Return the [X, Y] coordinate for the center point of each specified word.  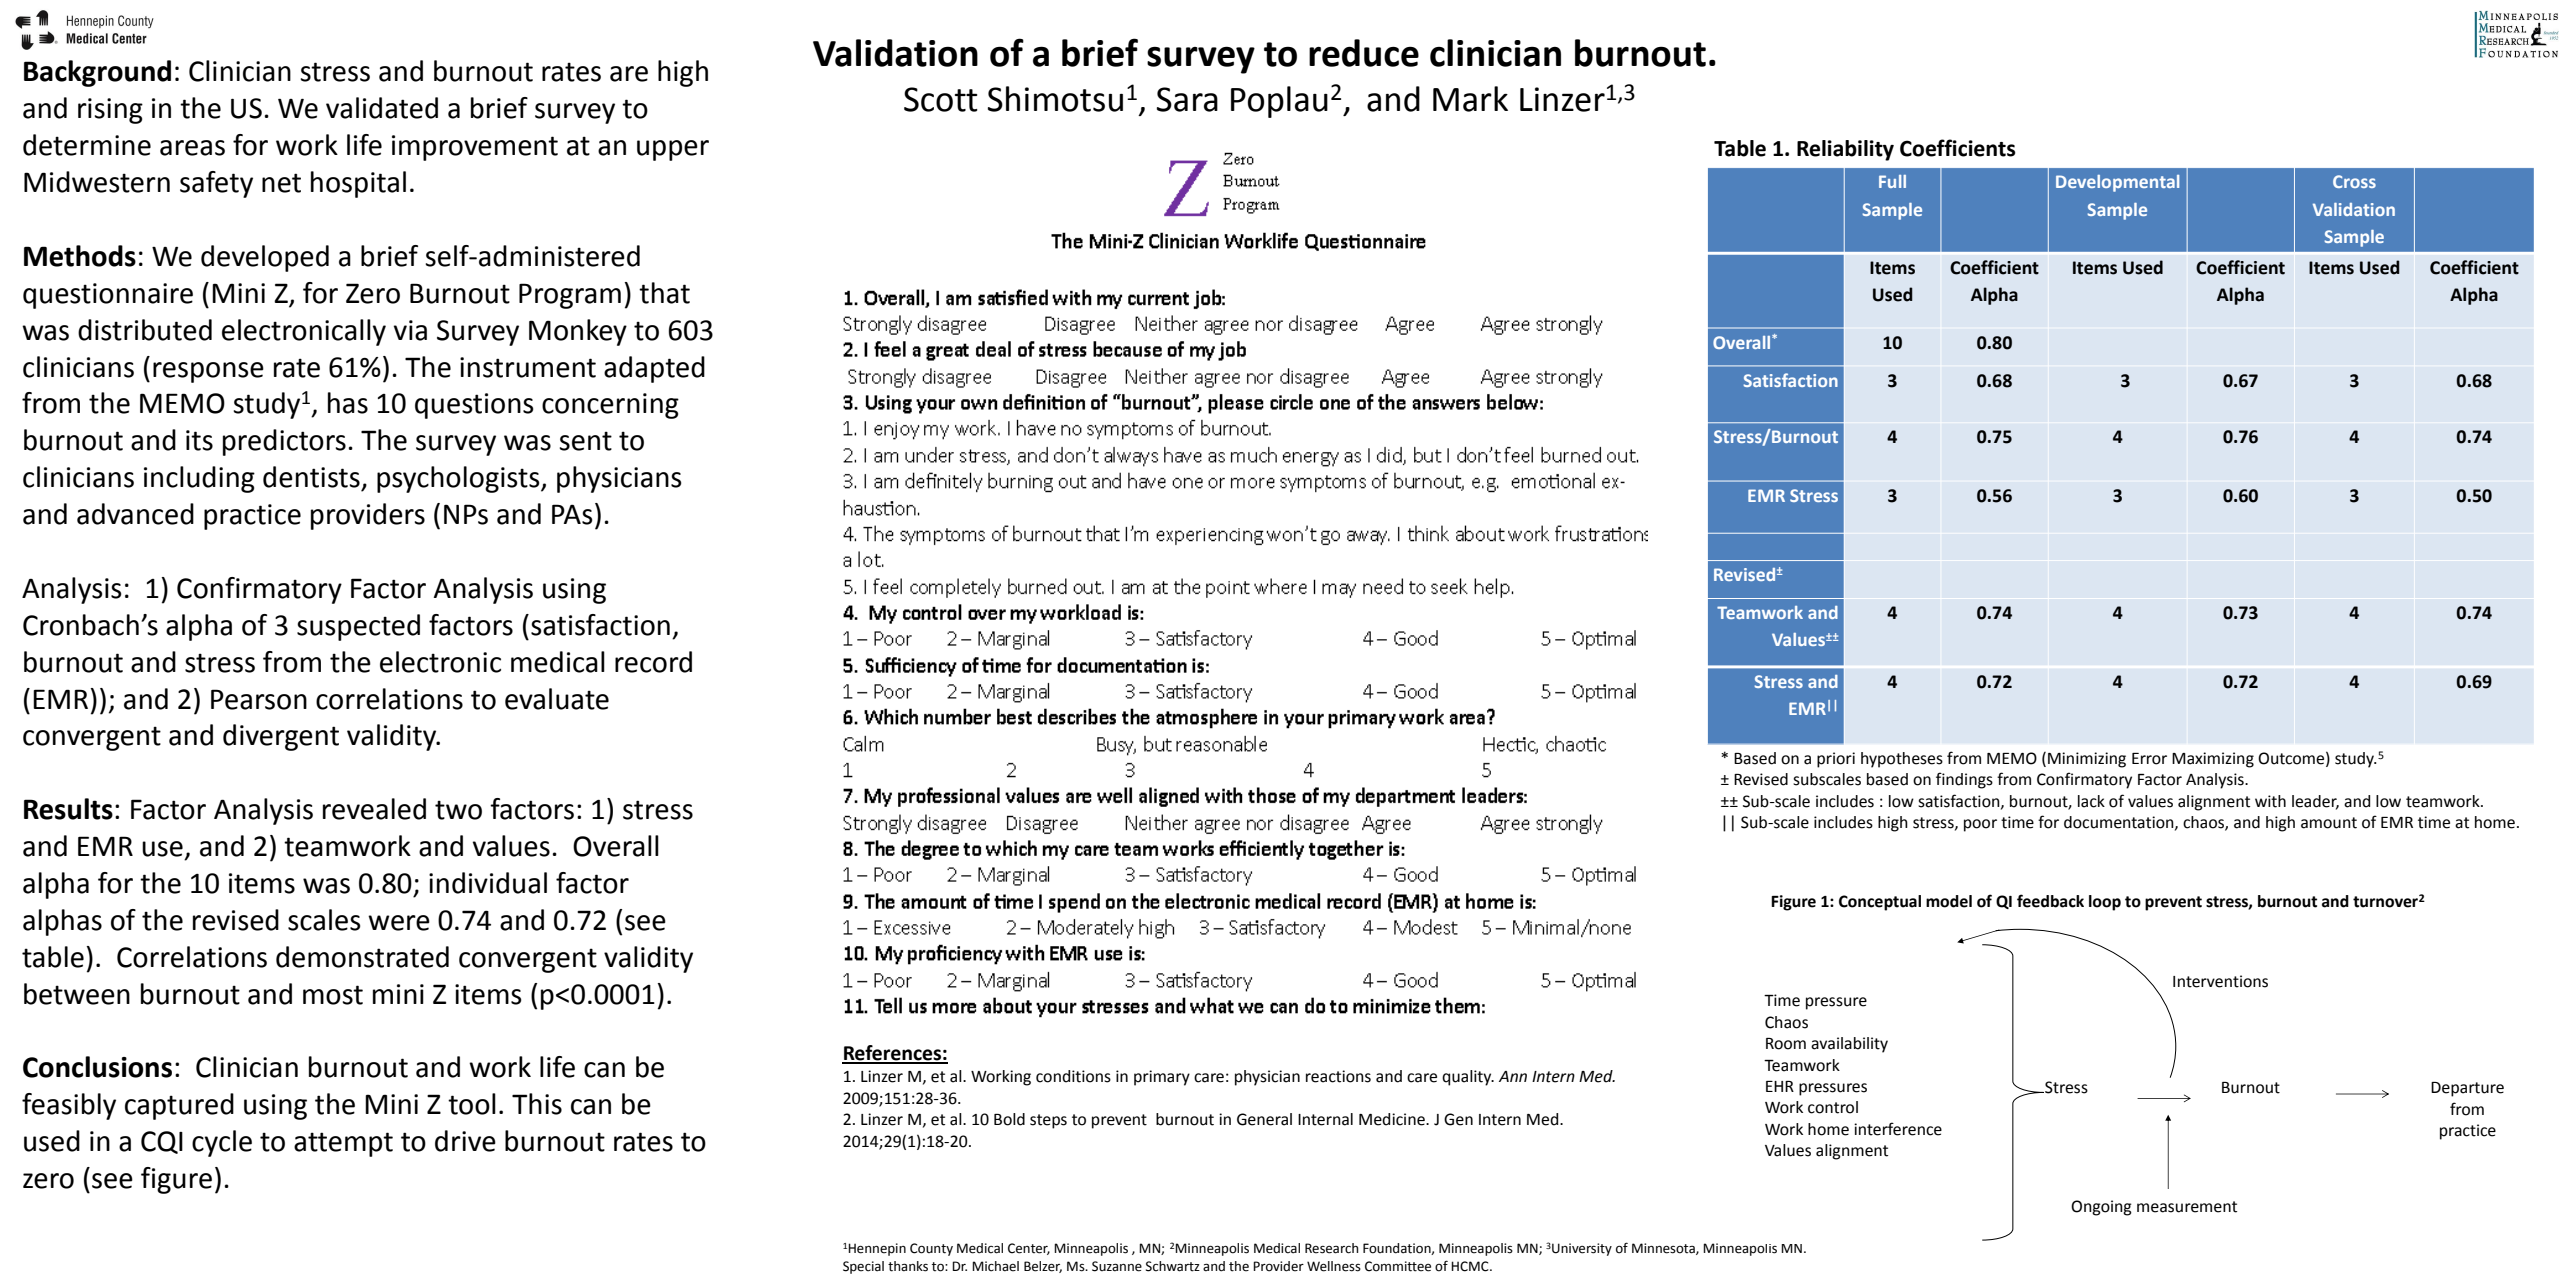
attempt [343, 1144]
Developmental [2117, 183]
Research [1332, 1248]
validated [382, 108]
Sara [1187, 99]
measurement [2187, 1207]
